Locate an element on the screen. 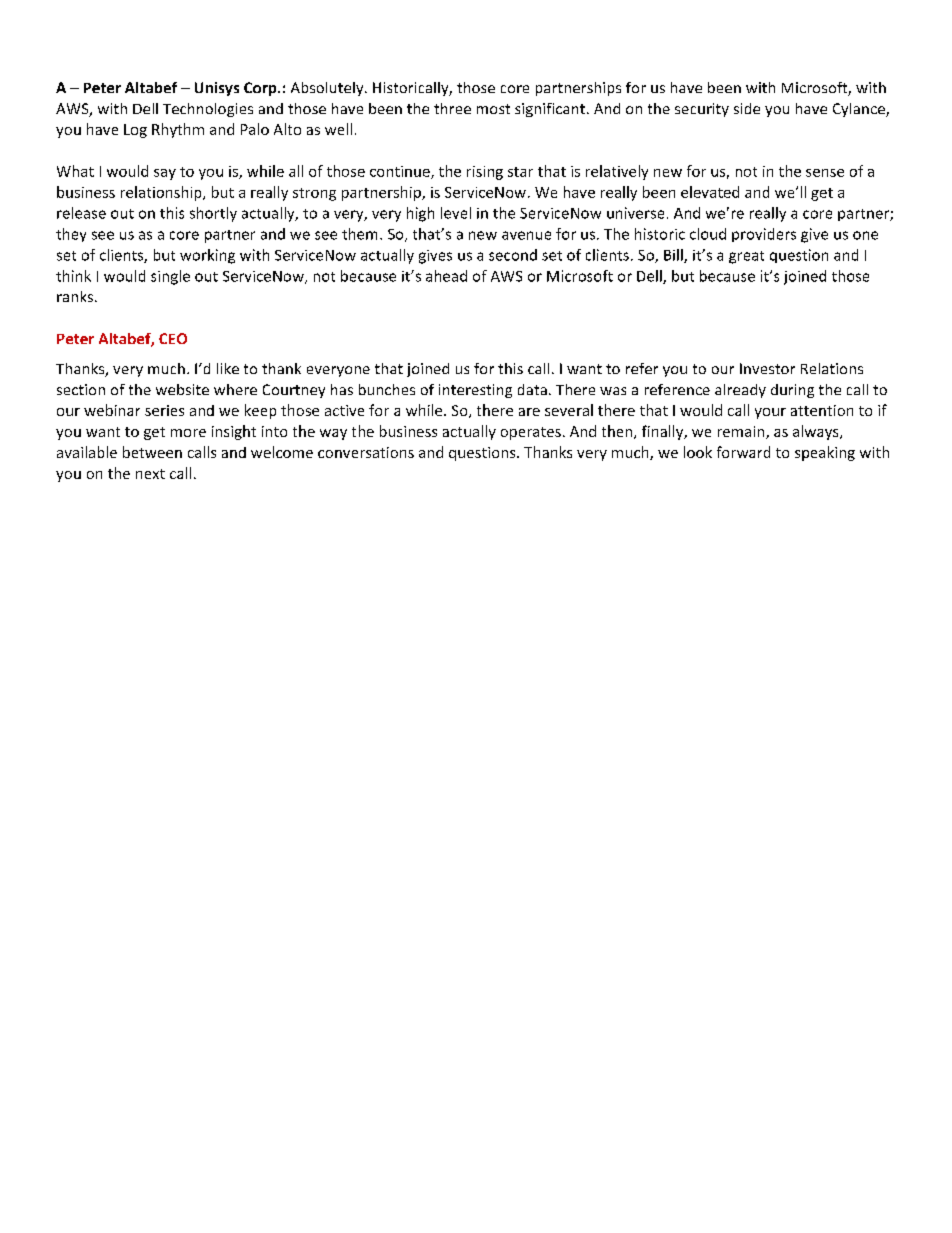 Image resolution: width=952 pixels, height=1233 pixels. elevated is located at coordinates (710, 192).
